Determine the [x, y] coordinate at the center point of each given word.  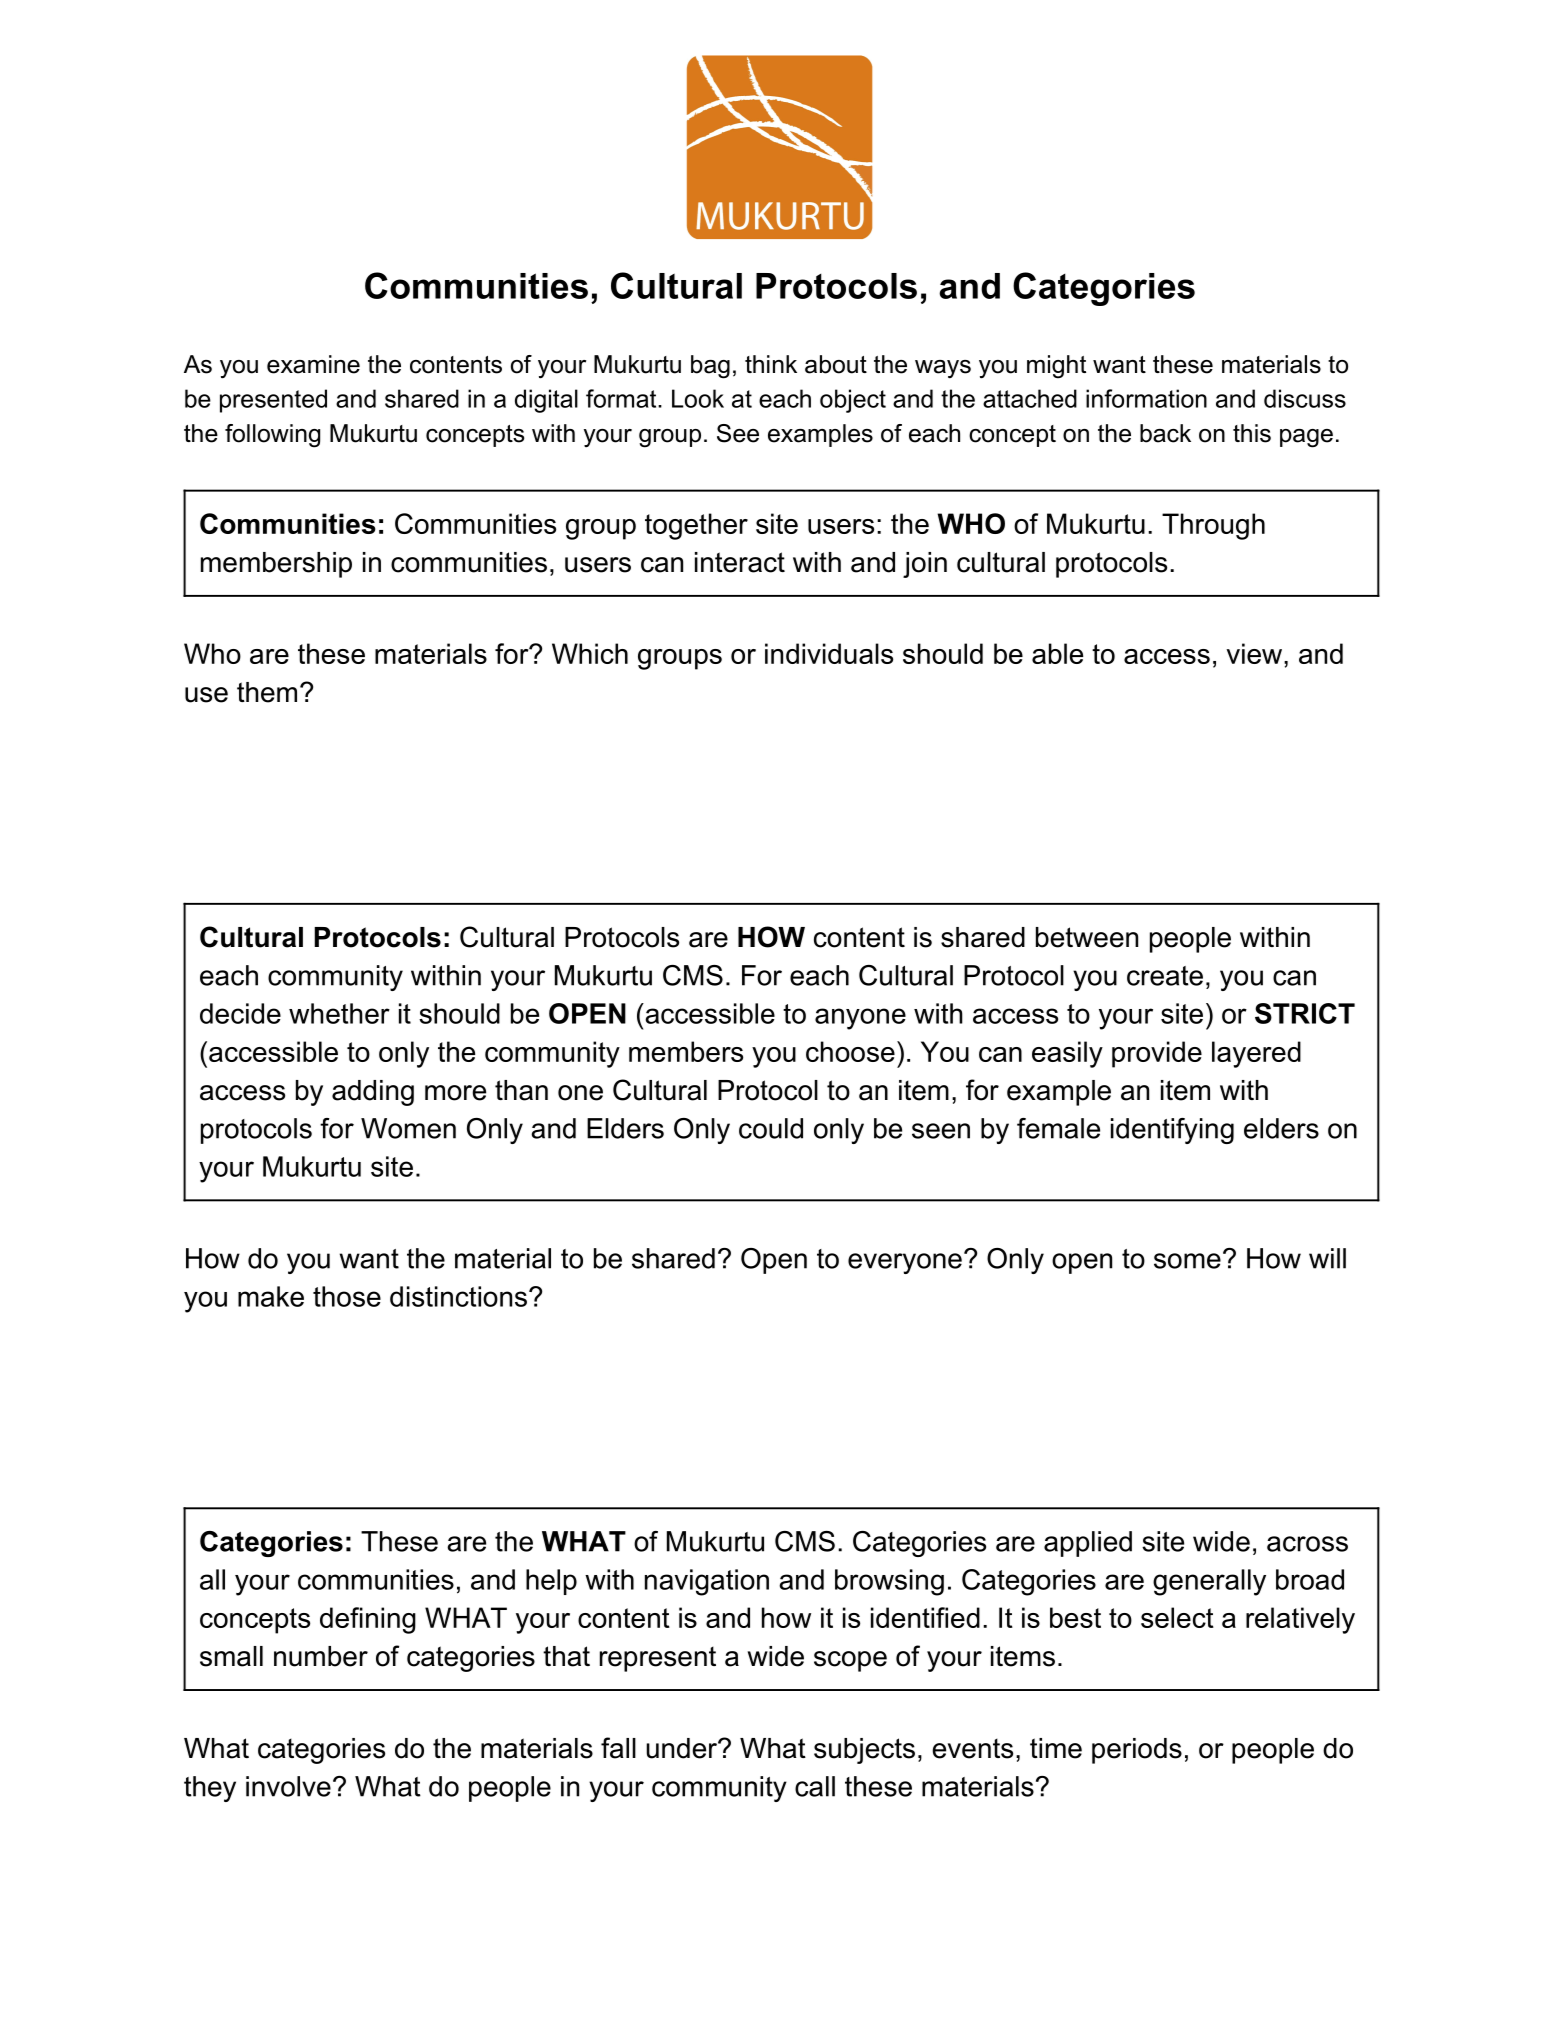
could [771, 1128]
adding [373, 1093]
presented [273, 401]
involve [288, 1786]
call [815, 1786]
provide [1157, 1054]
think [771, 364]
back [1165, 433]
